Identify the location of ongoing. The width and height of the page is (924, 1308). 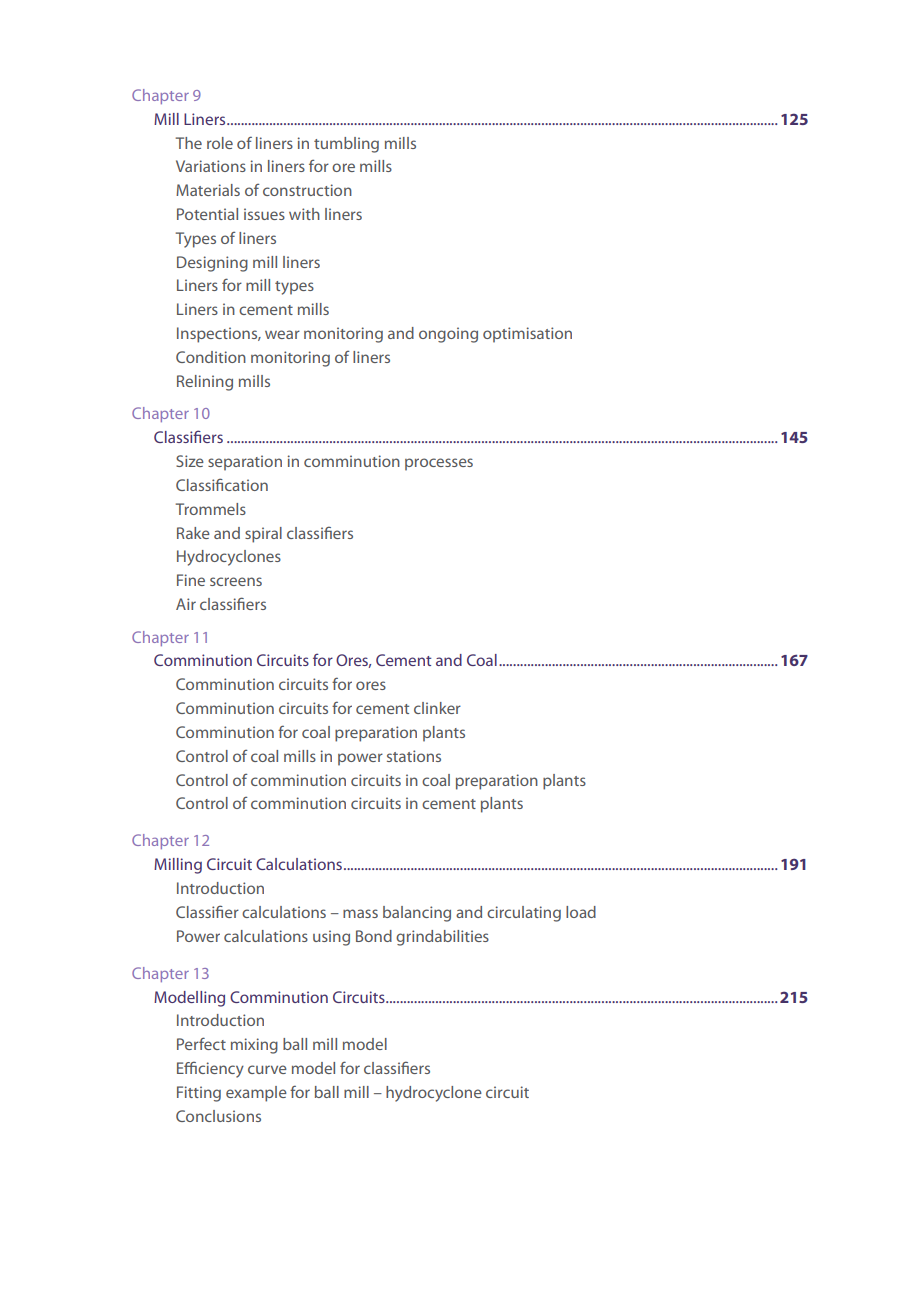
(448, 335).
